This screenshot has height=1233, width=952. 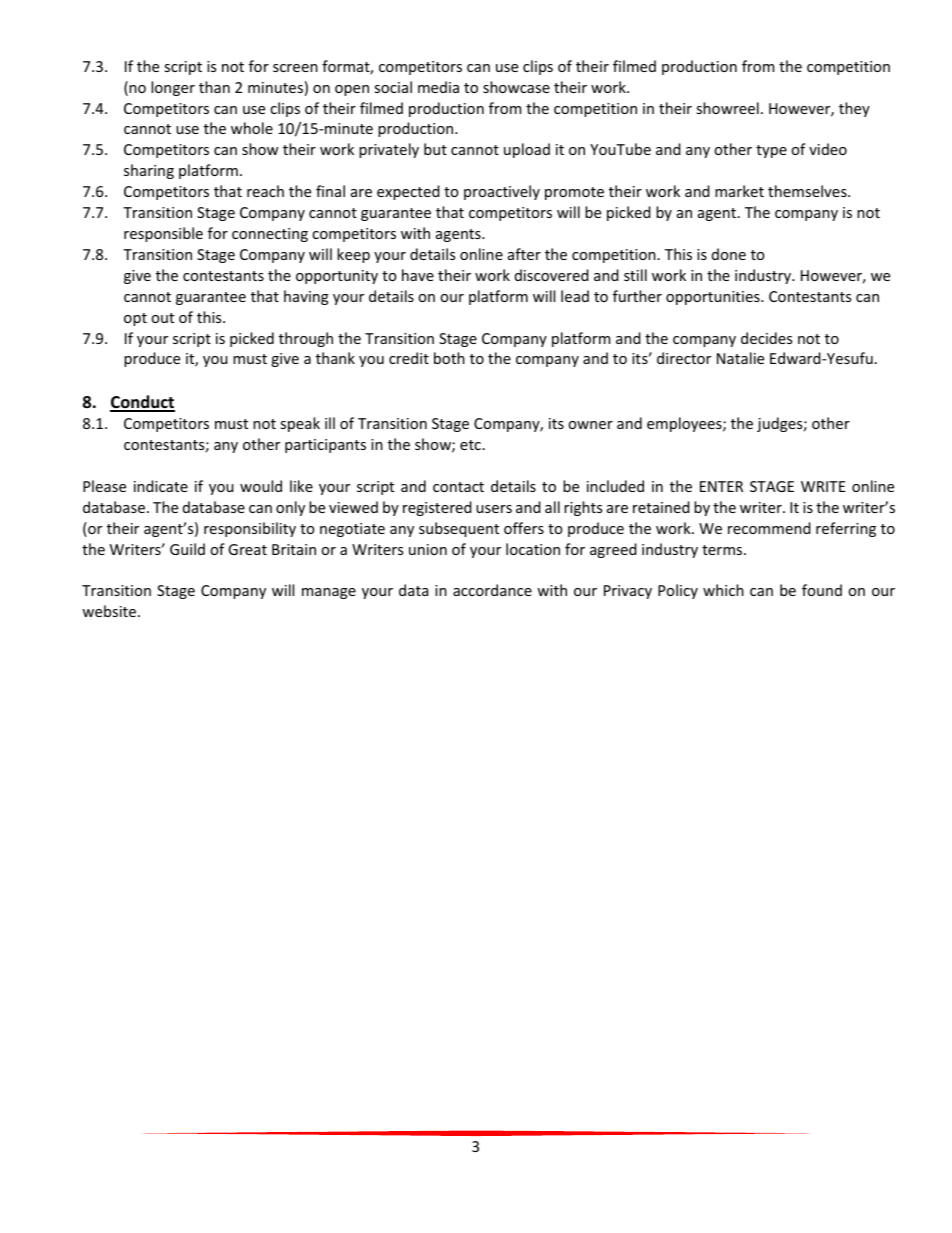 I want to click on done, so click(x=729, y=254).
